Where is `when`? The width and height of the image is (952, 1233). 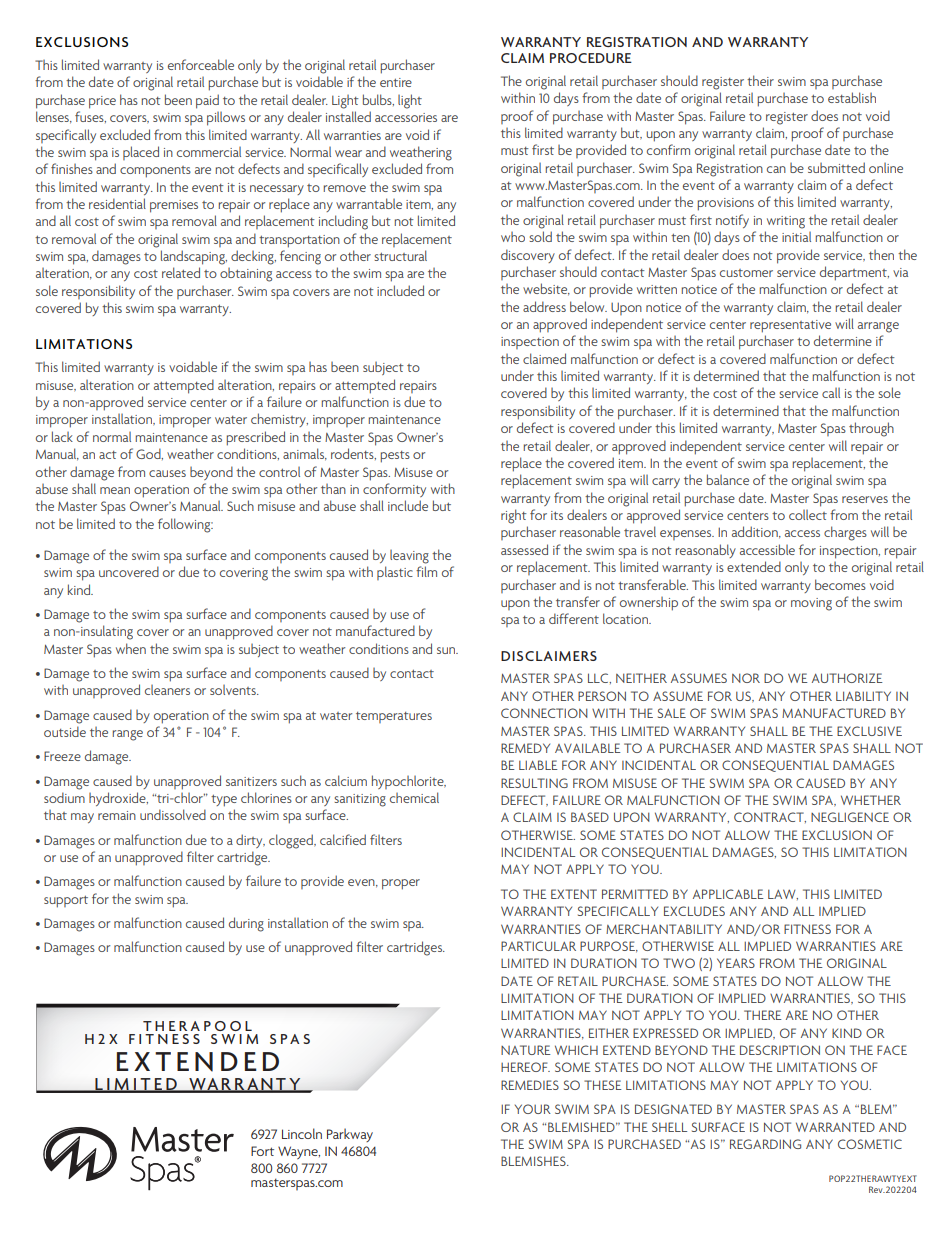 when is located at coordinates (131, 648).
